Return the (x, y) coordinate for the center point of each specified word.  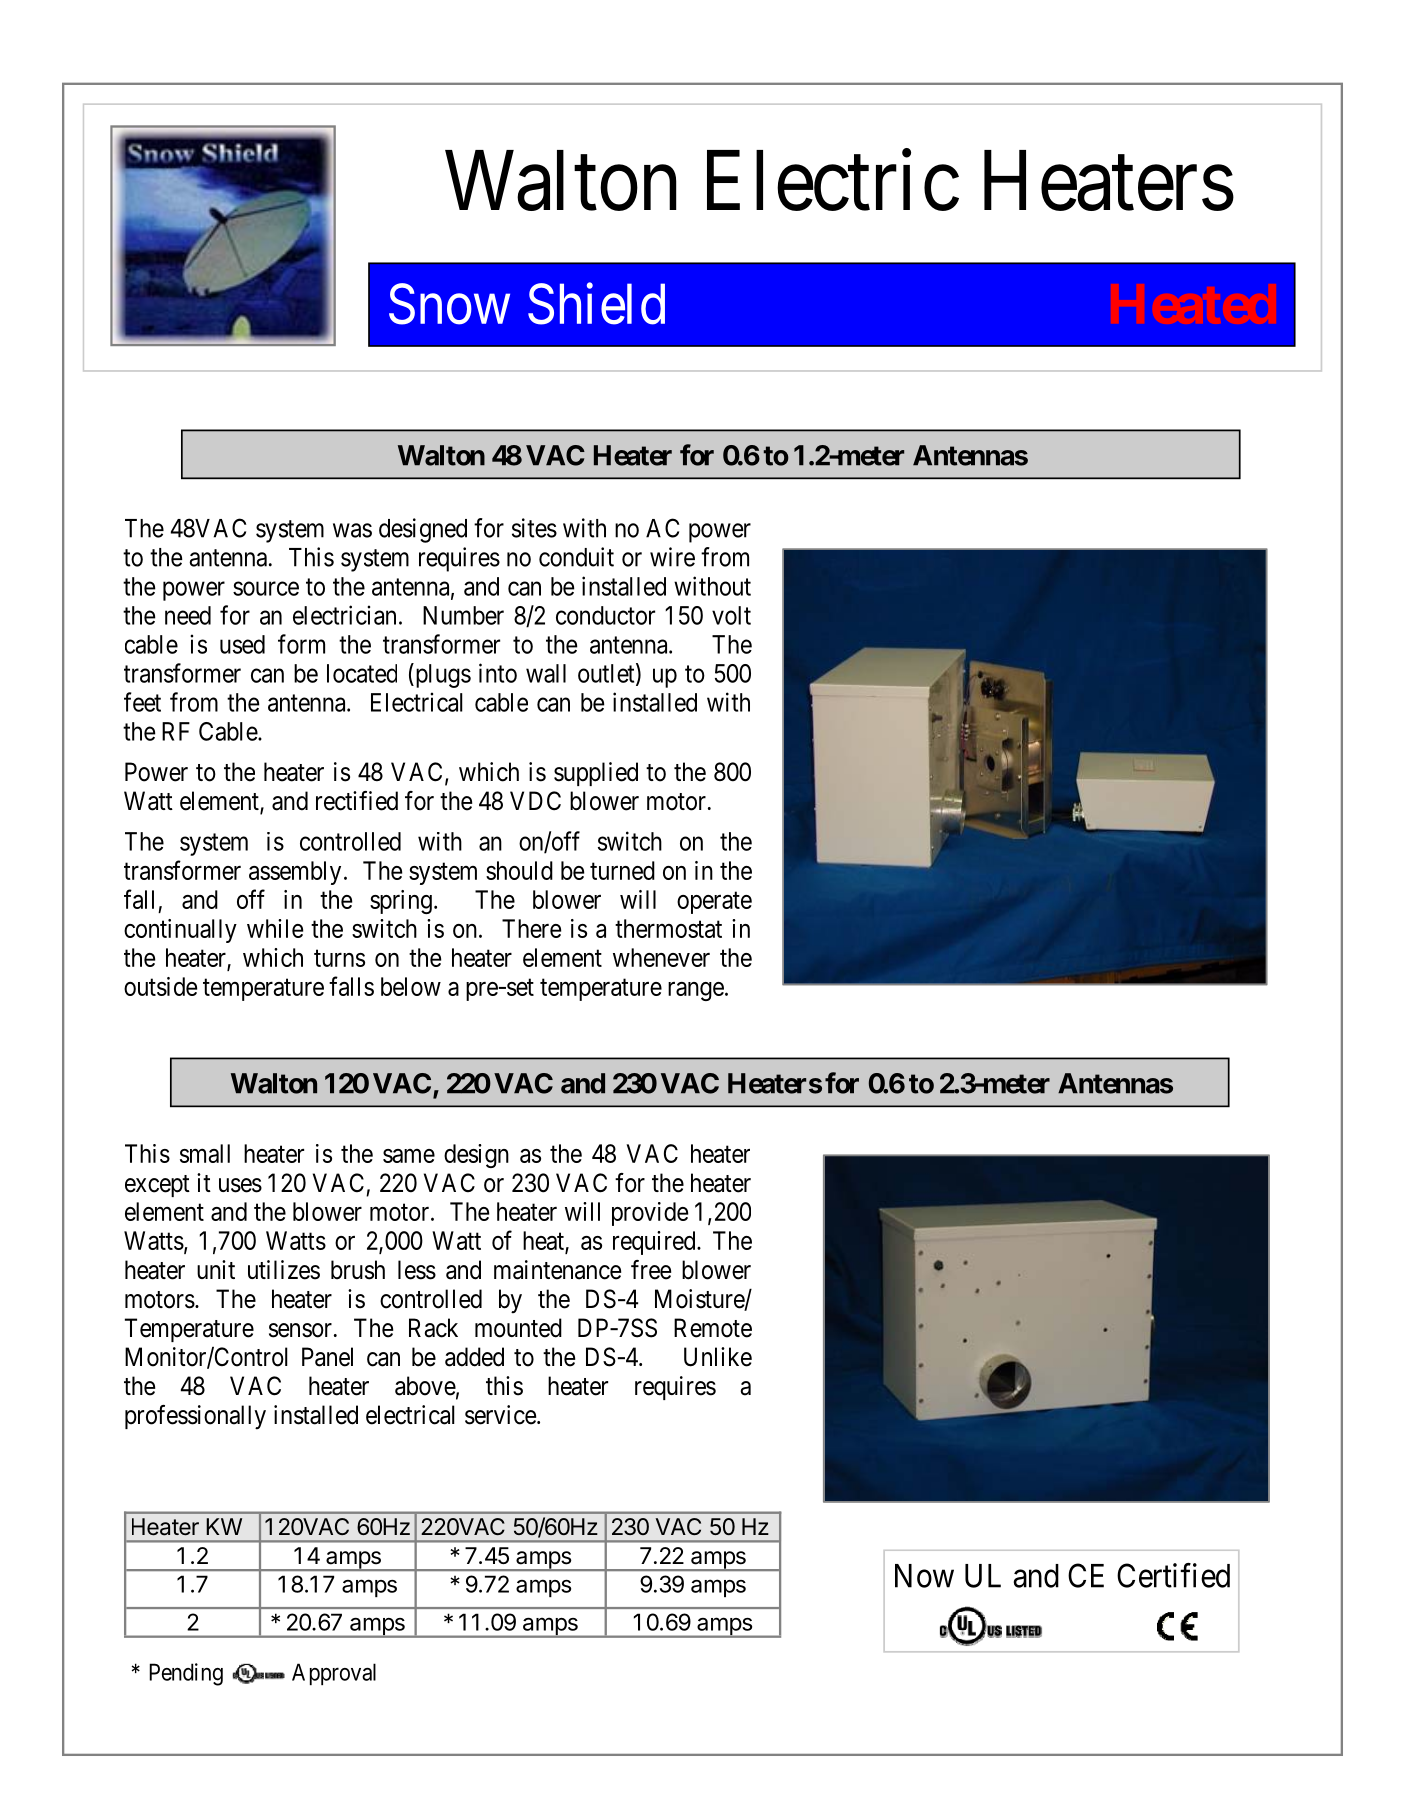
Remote (713, 1328)
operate (714, 903)
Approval (334, 1674)
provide (650, 1214)
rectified (357, 801)
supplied (596, 774)
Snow (449, 304)
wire (672, 557)
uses (240, 1185)
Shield (596, 304)
